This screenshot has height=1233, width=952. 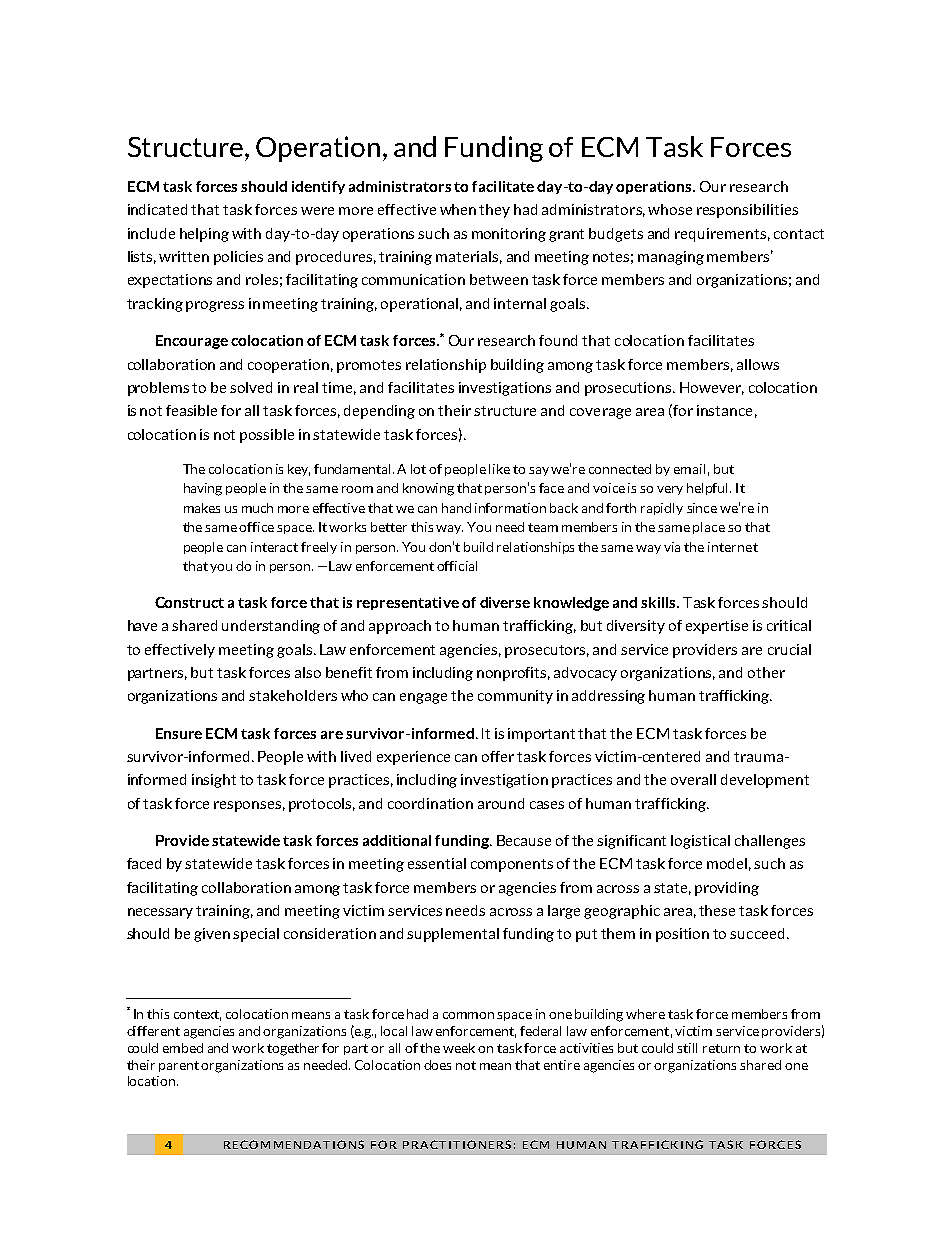 I want to click on when, so click(x=458, y=209).
